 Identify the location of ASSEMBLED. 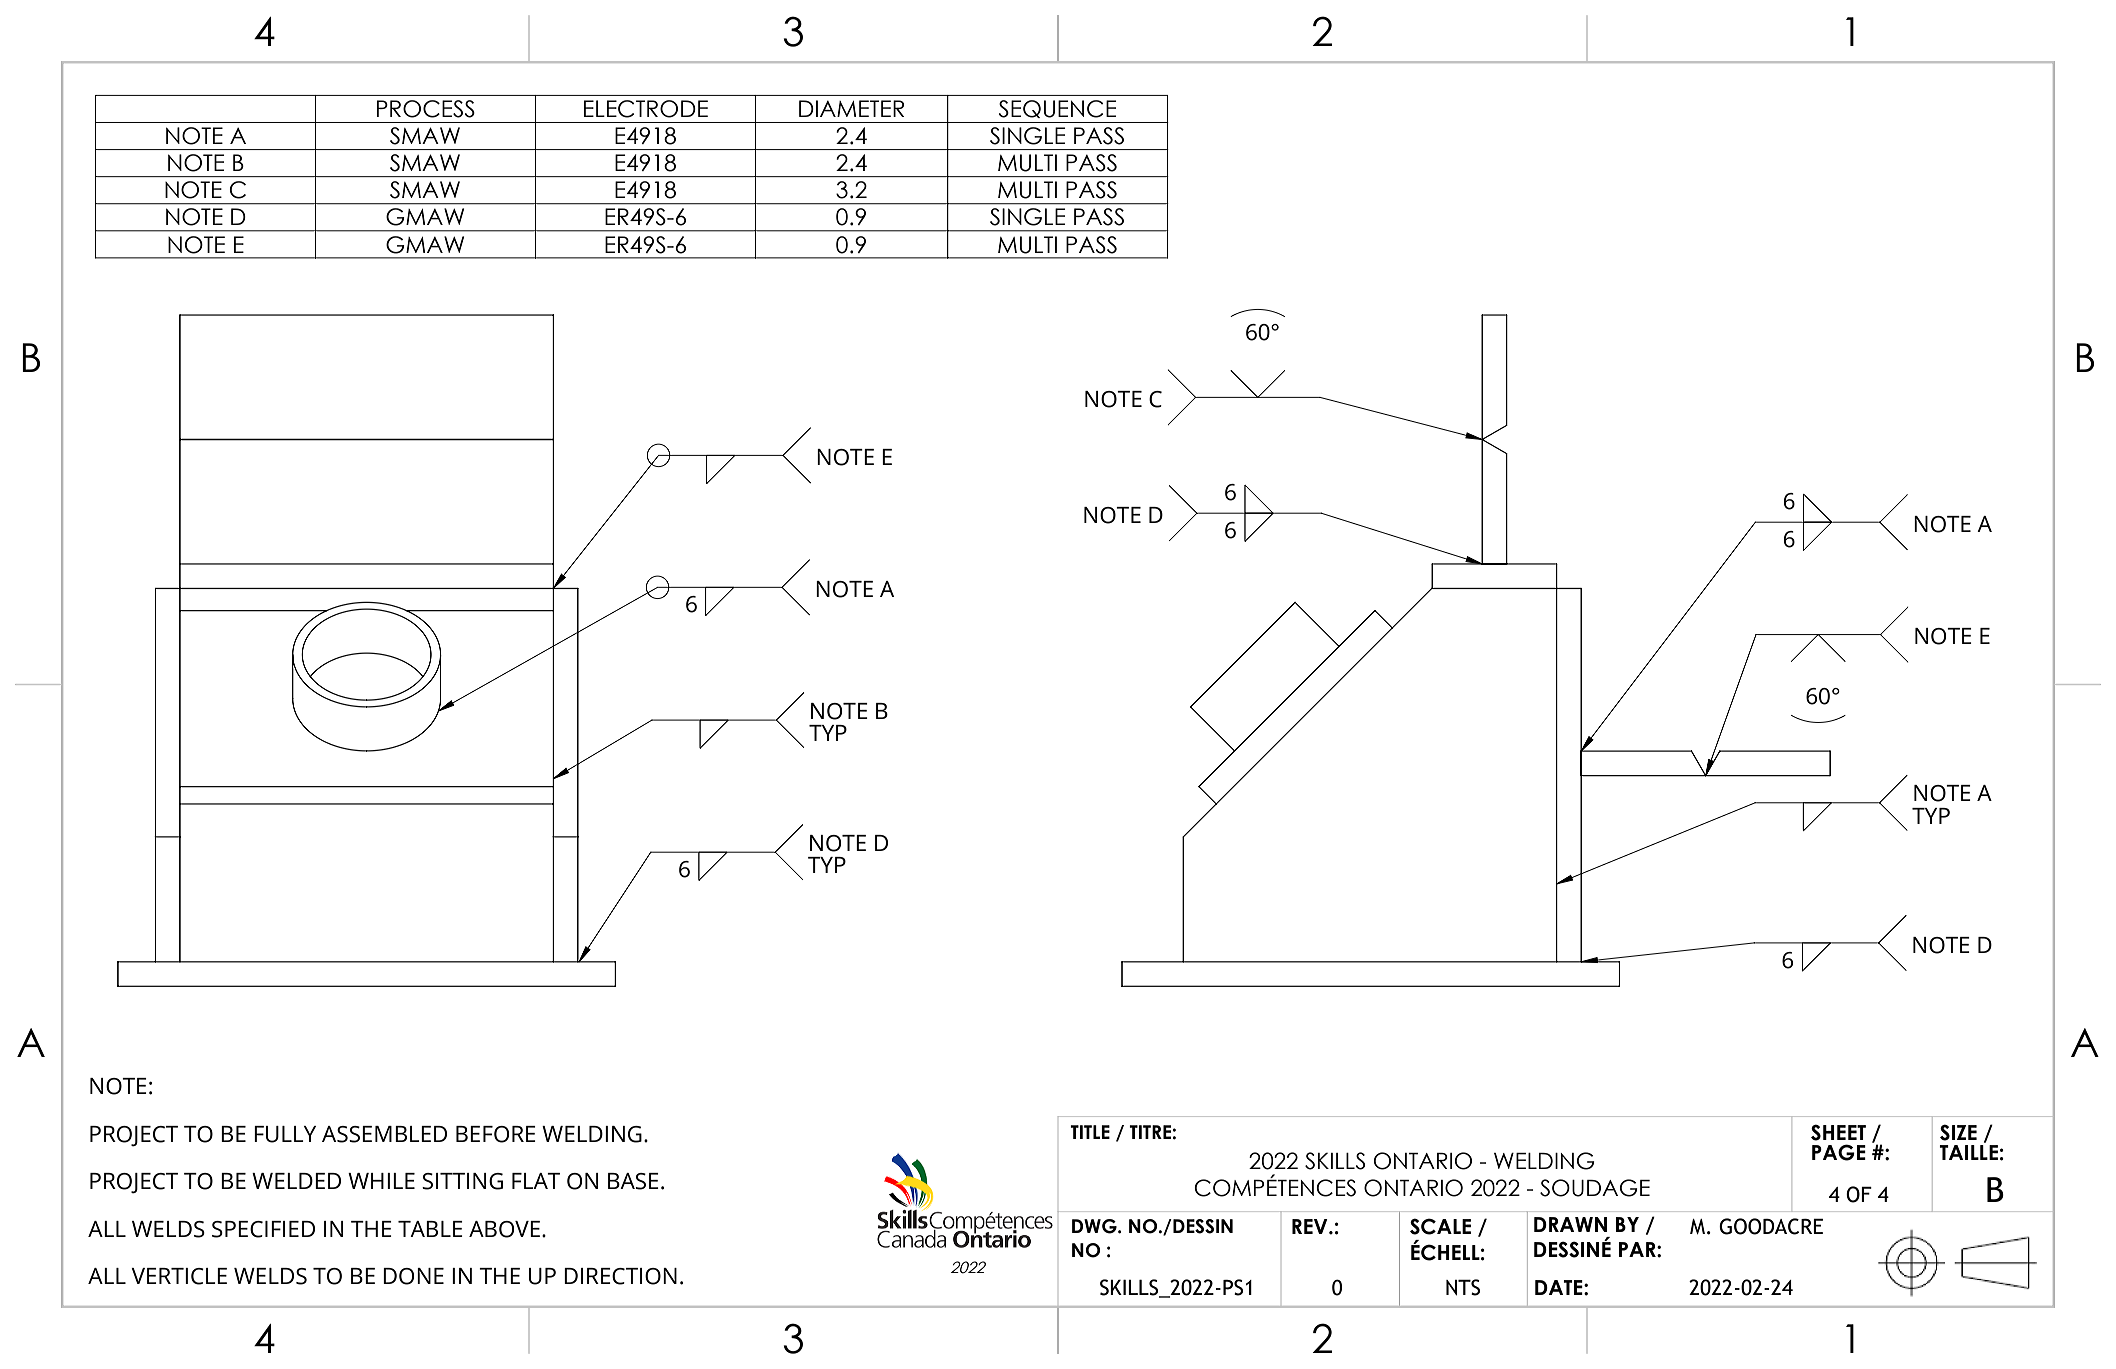
(384, 1134).
